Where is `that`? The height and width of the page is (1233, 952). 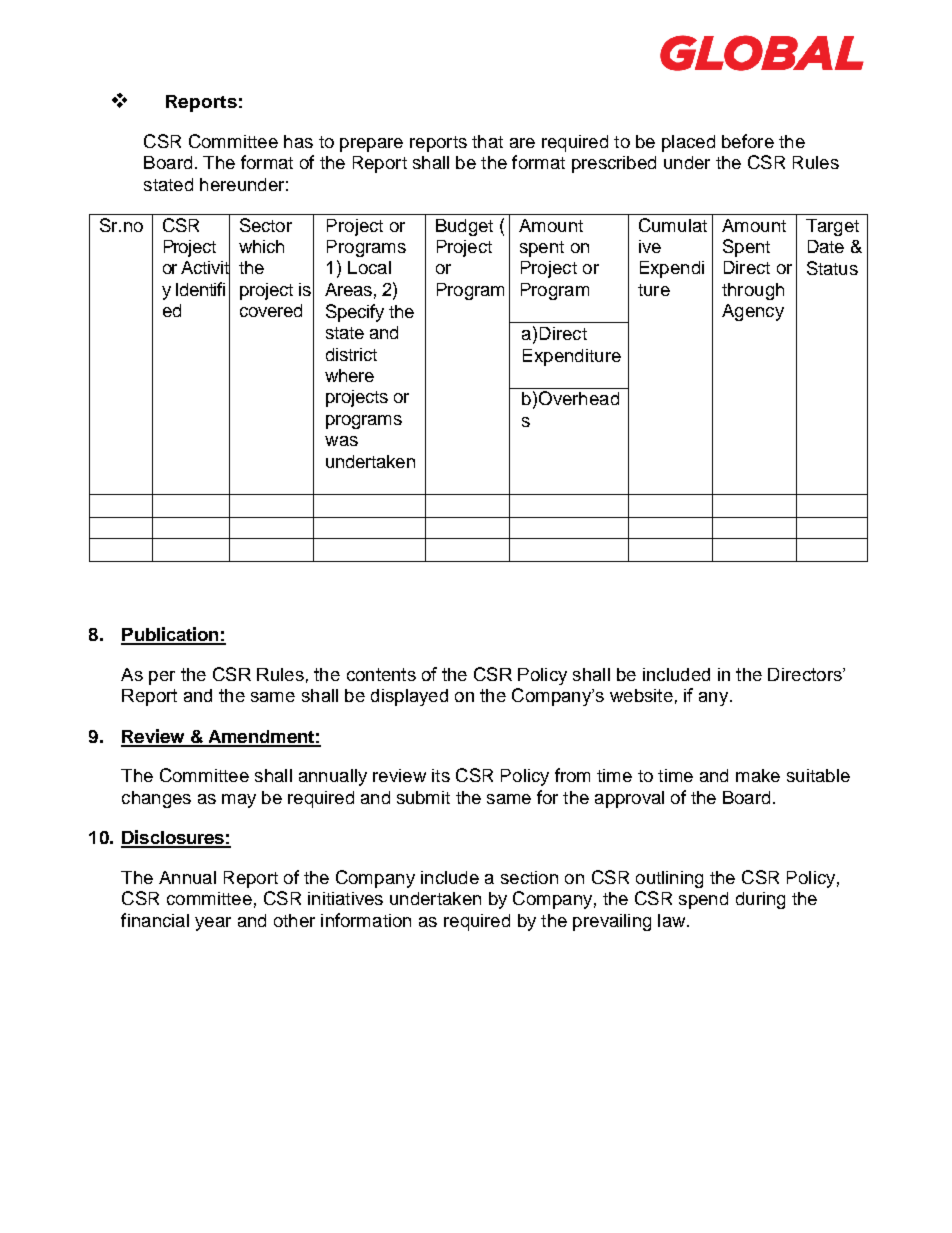 that is located at coordinates (487, 141).
